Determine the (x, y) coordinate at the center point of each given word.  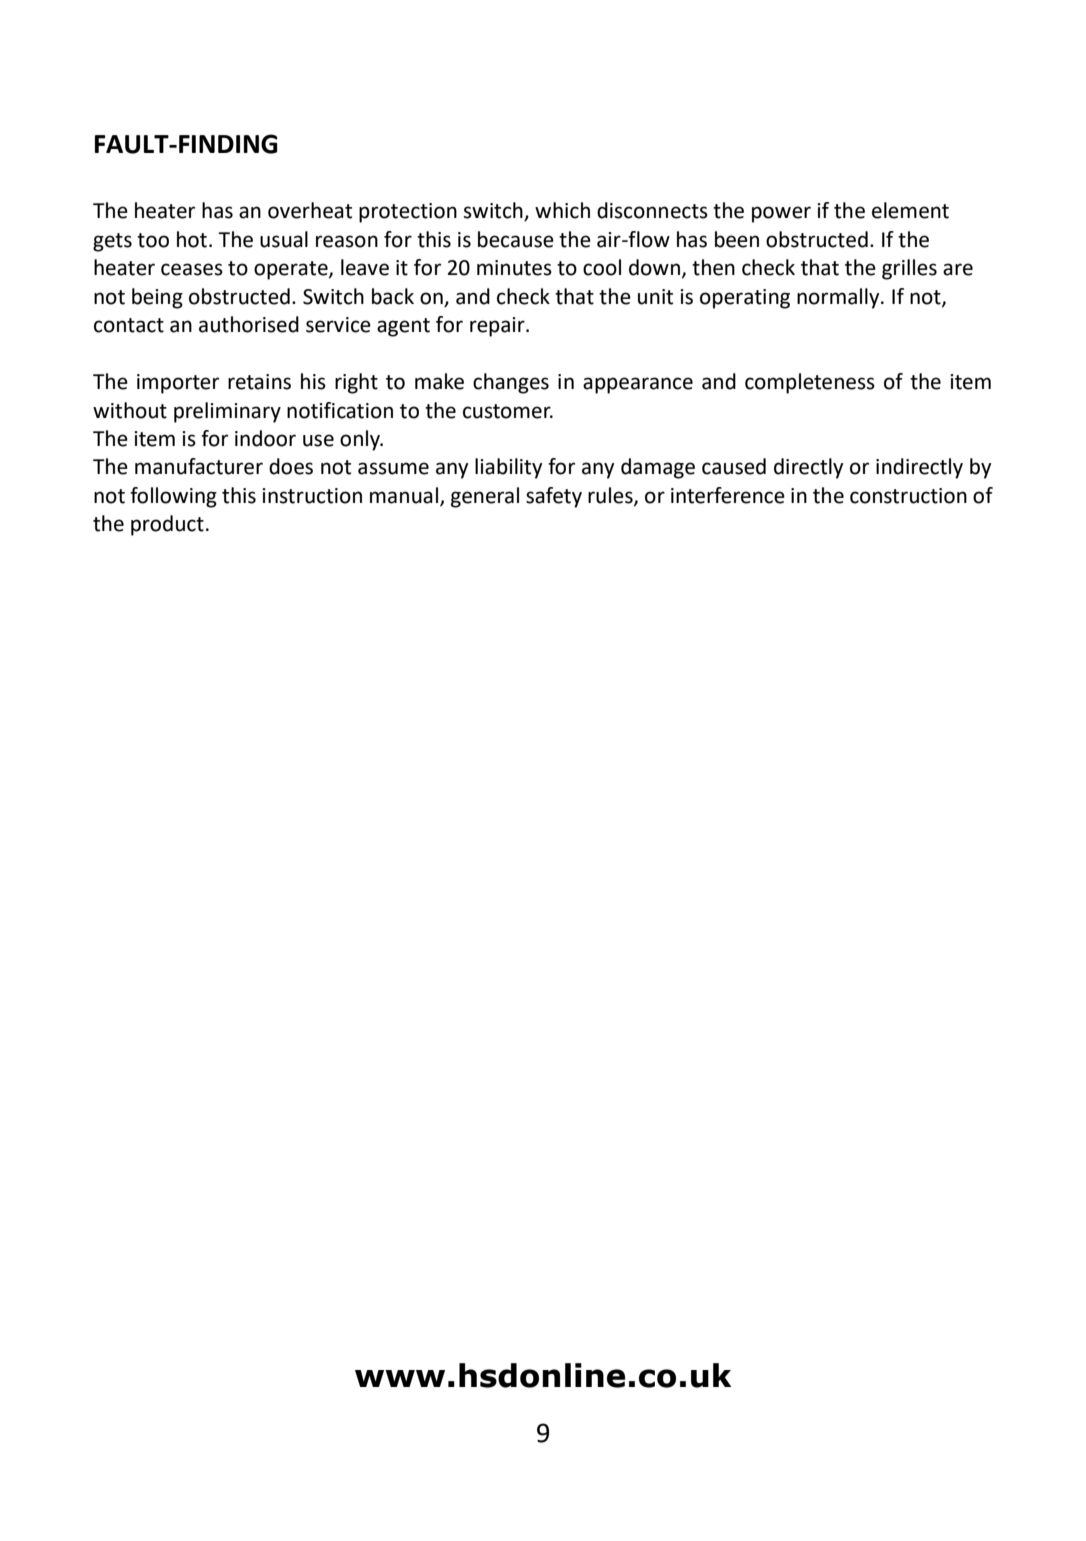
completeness (810, 383)
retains (259, 382)
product (167, 525)
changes (511, 383)
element (910, 210)
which (562, 210)
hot (192, 239)
